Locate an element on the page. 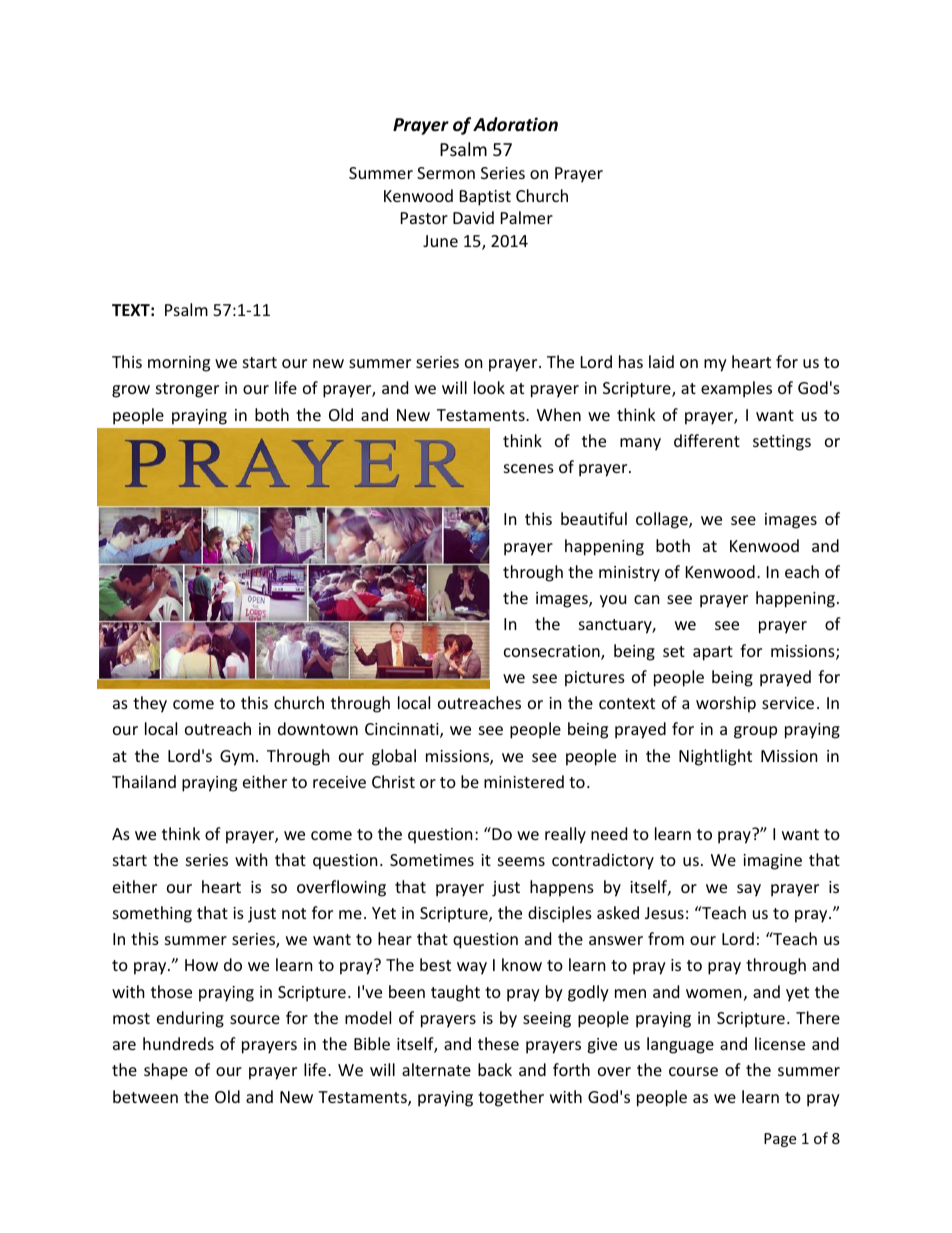 This image has height=1233, width=952. Sermon is located at coordinates (446, 173).
